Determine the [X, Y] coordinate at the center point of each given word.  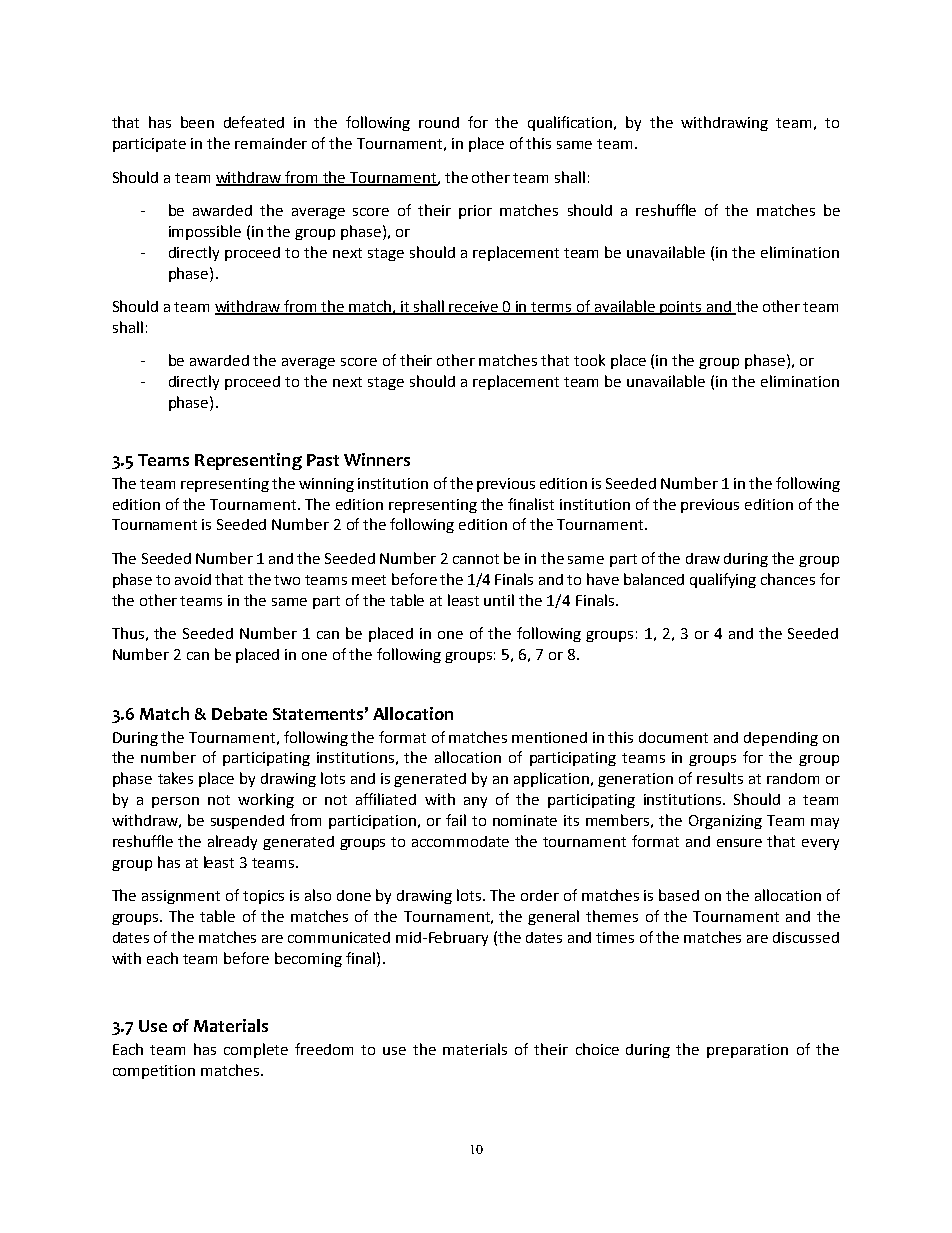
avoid [193, 579]
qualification [571, 123]
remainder [271, 143]
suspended [247, 822]
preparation [747, 1051]
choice [597, 1049]
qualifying [723, 580]
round [439, 122]
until [499, 600]
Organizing [725, 822]
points [681, 308]
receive [474, 308]
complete [256, 1050]
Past [323, 460]
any [475, 802]
